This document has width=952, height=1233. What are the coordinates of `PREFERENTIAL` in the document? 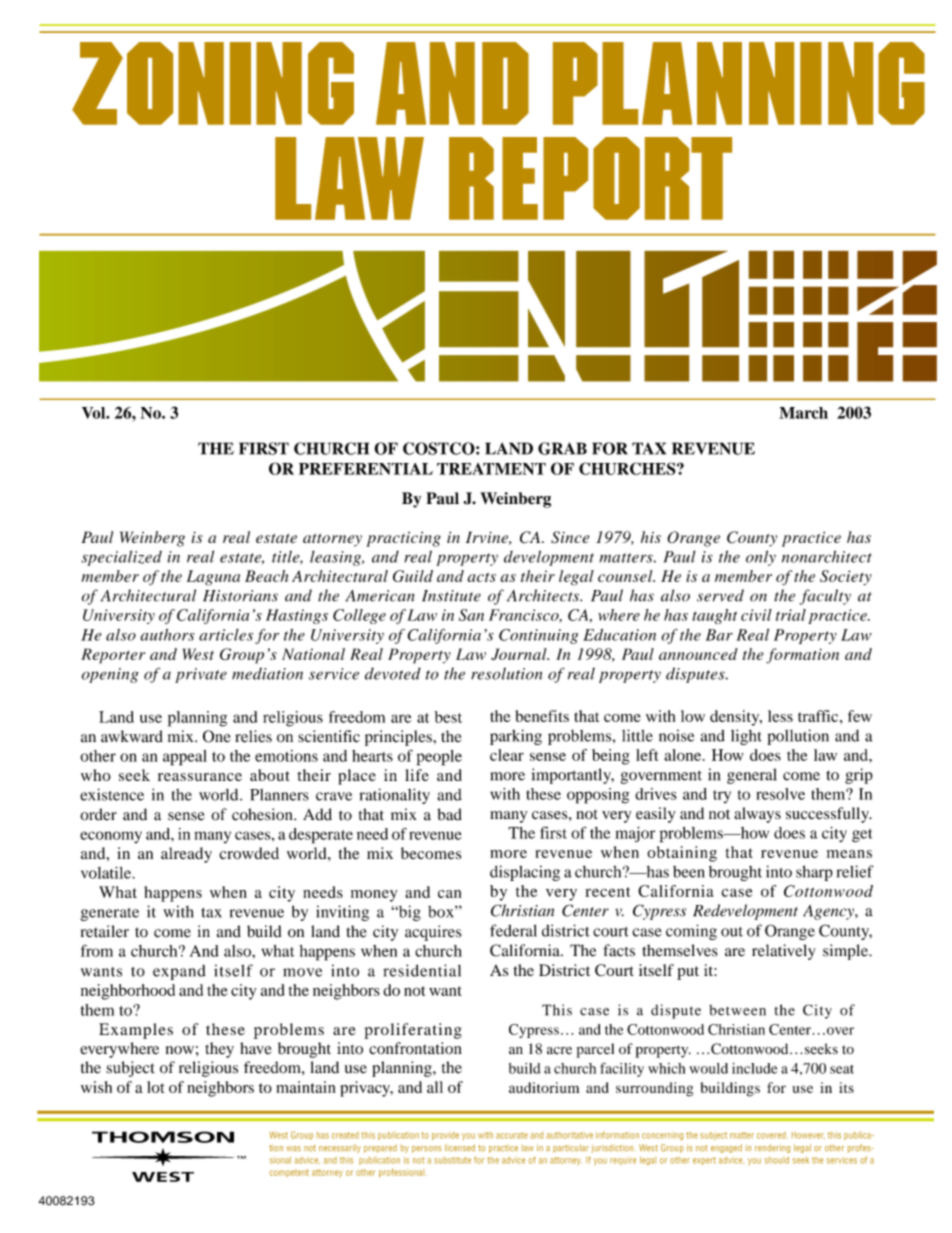 It's located at (366, 469).
